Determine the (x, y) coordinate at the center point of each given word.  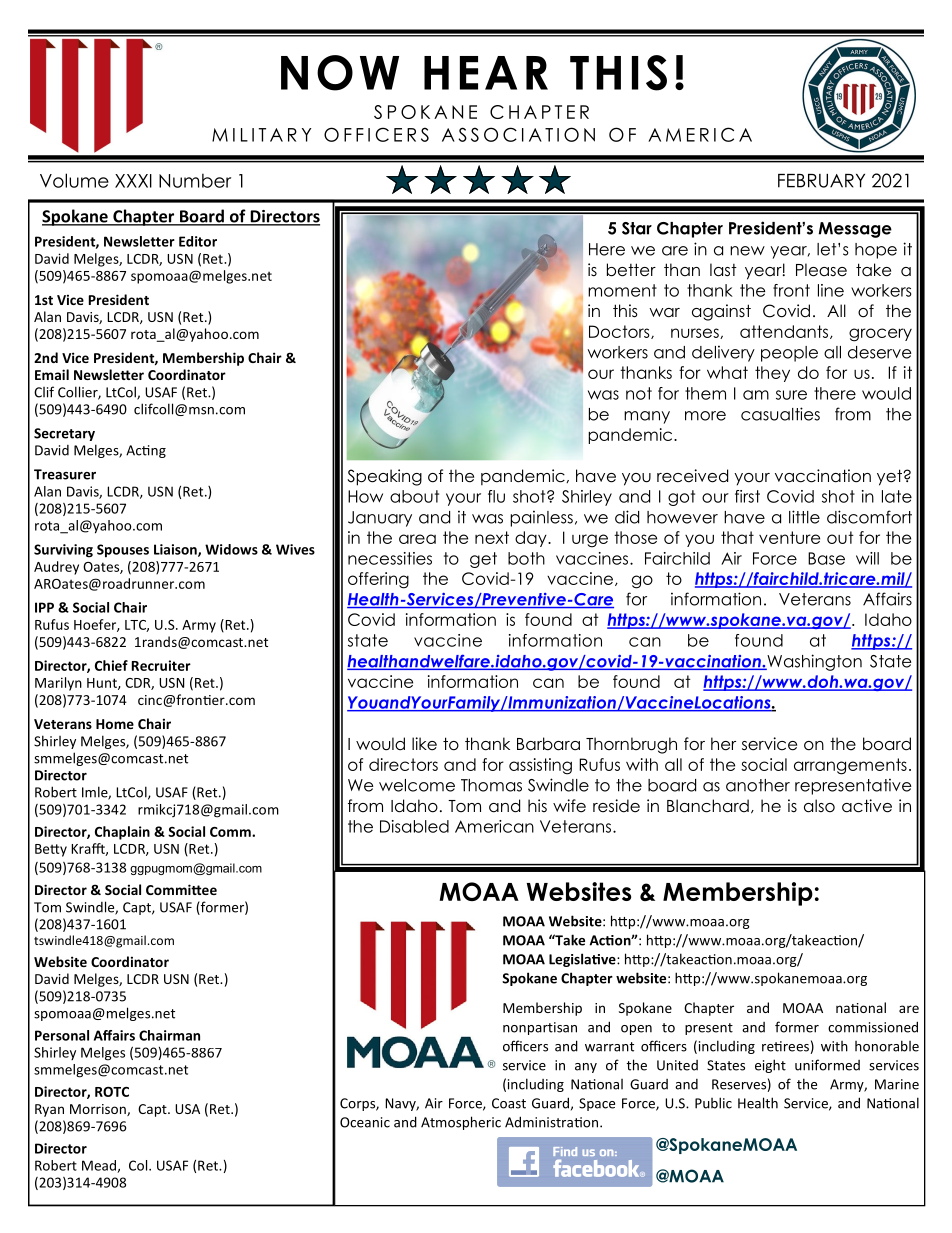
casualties (780, 414)
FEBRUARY (821, 181)
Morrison (99, 1110)
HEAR (486, 73)
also (819, 806)
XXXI (133, 181)
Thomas (491, 785)
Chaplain (122, 833)
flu (496, 496)
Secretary (64, 434)
